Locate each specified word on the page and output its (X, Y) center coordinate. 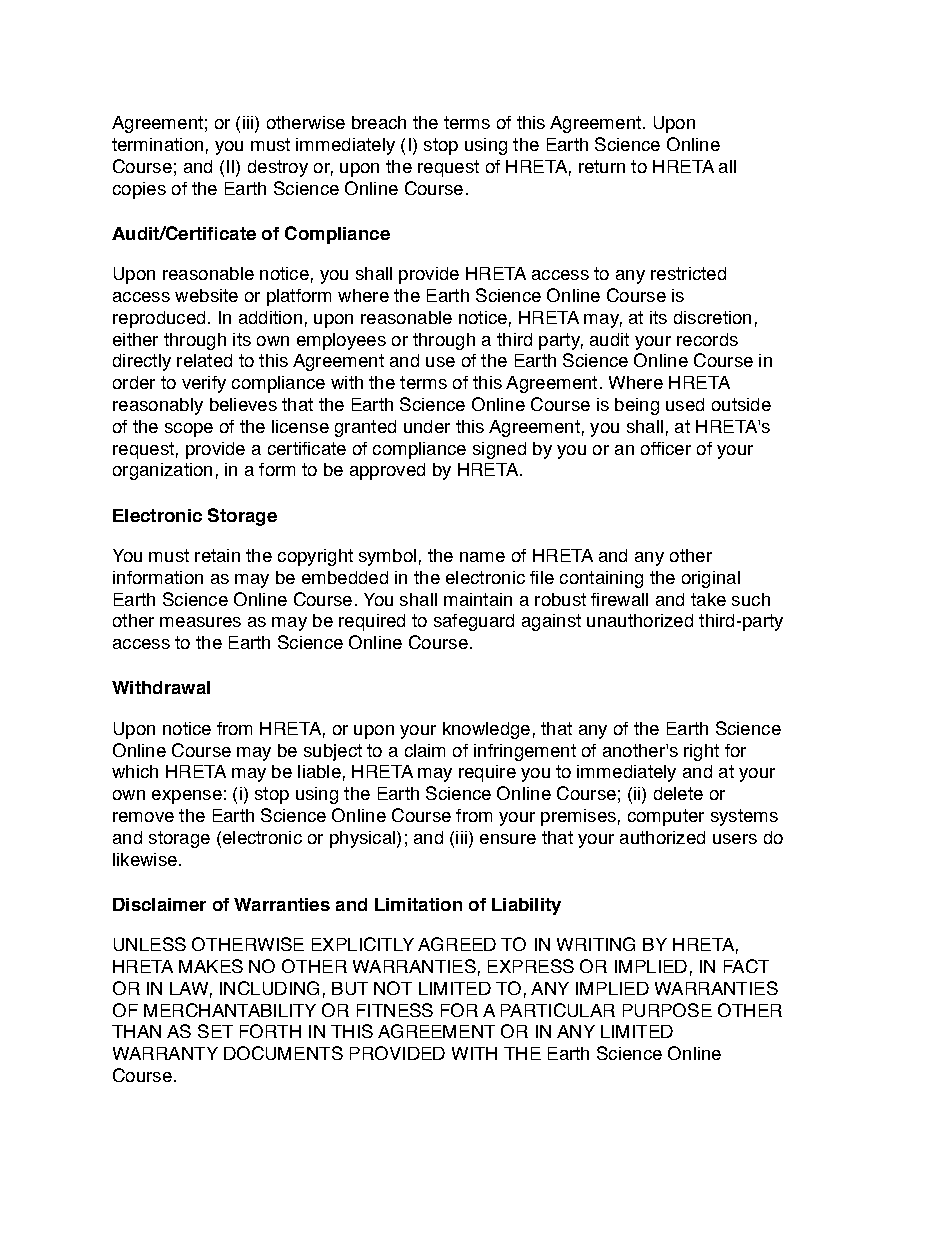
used (685, 404)
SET (215, 1031)
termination (157, 144)
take (708, 599)
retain (217, 555)
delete (678, 793)
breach (379, 122)
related (204, 360)
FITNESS (395, 1010)
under (427, 426)
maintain (478, 599)
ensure (508, 839)
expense (187, 797)
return (602, 166)
